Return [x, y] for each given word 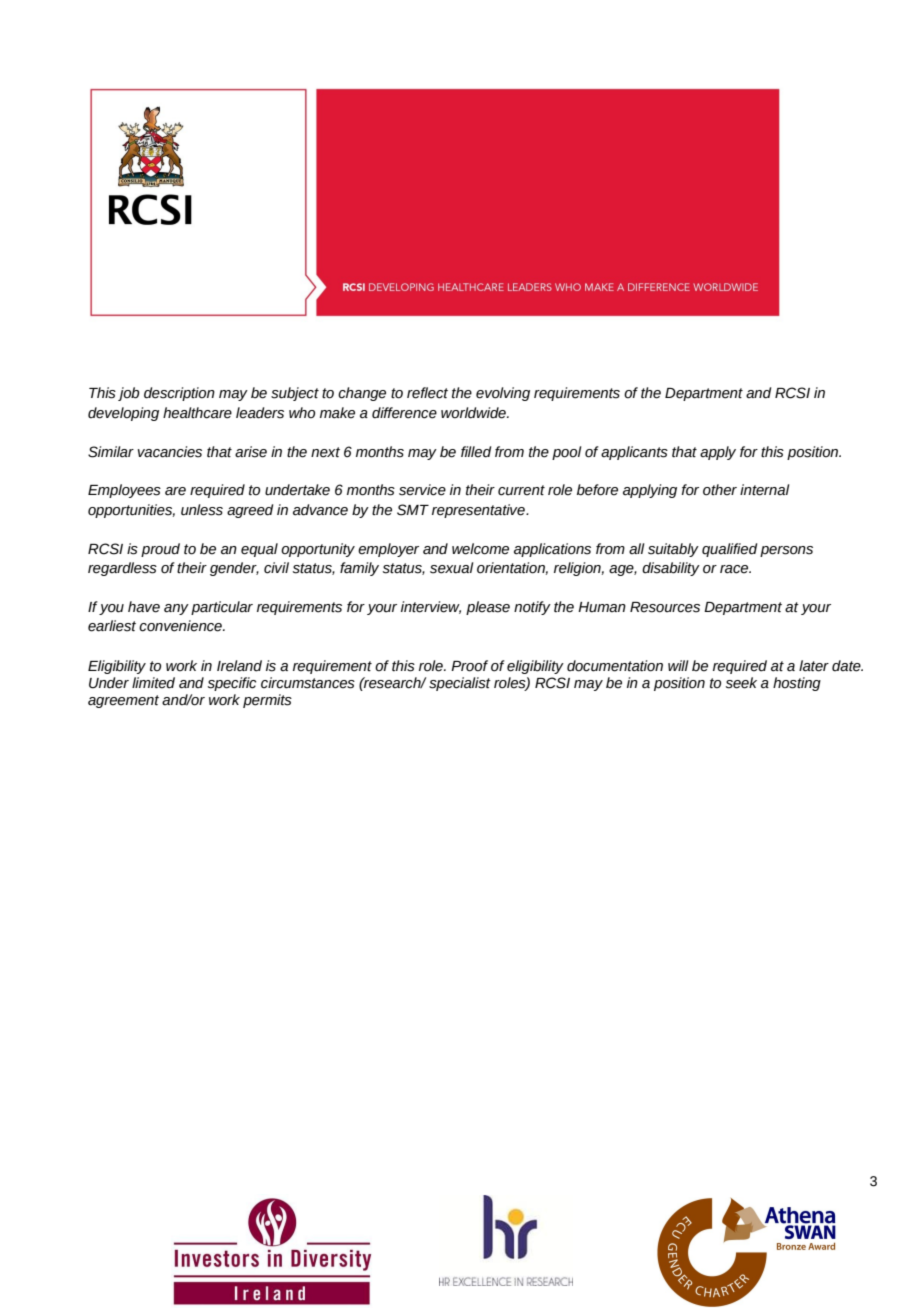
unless [202, 510]
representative [479, 511]
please [488, 608]
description [179, 394]
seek [741, 683]
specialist [460, 684]
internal [764, 490]
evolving [503, 394]
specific [232, 684]
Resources [665, 607]
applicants [634, 453]
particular [222, 608]
